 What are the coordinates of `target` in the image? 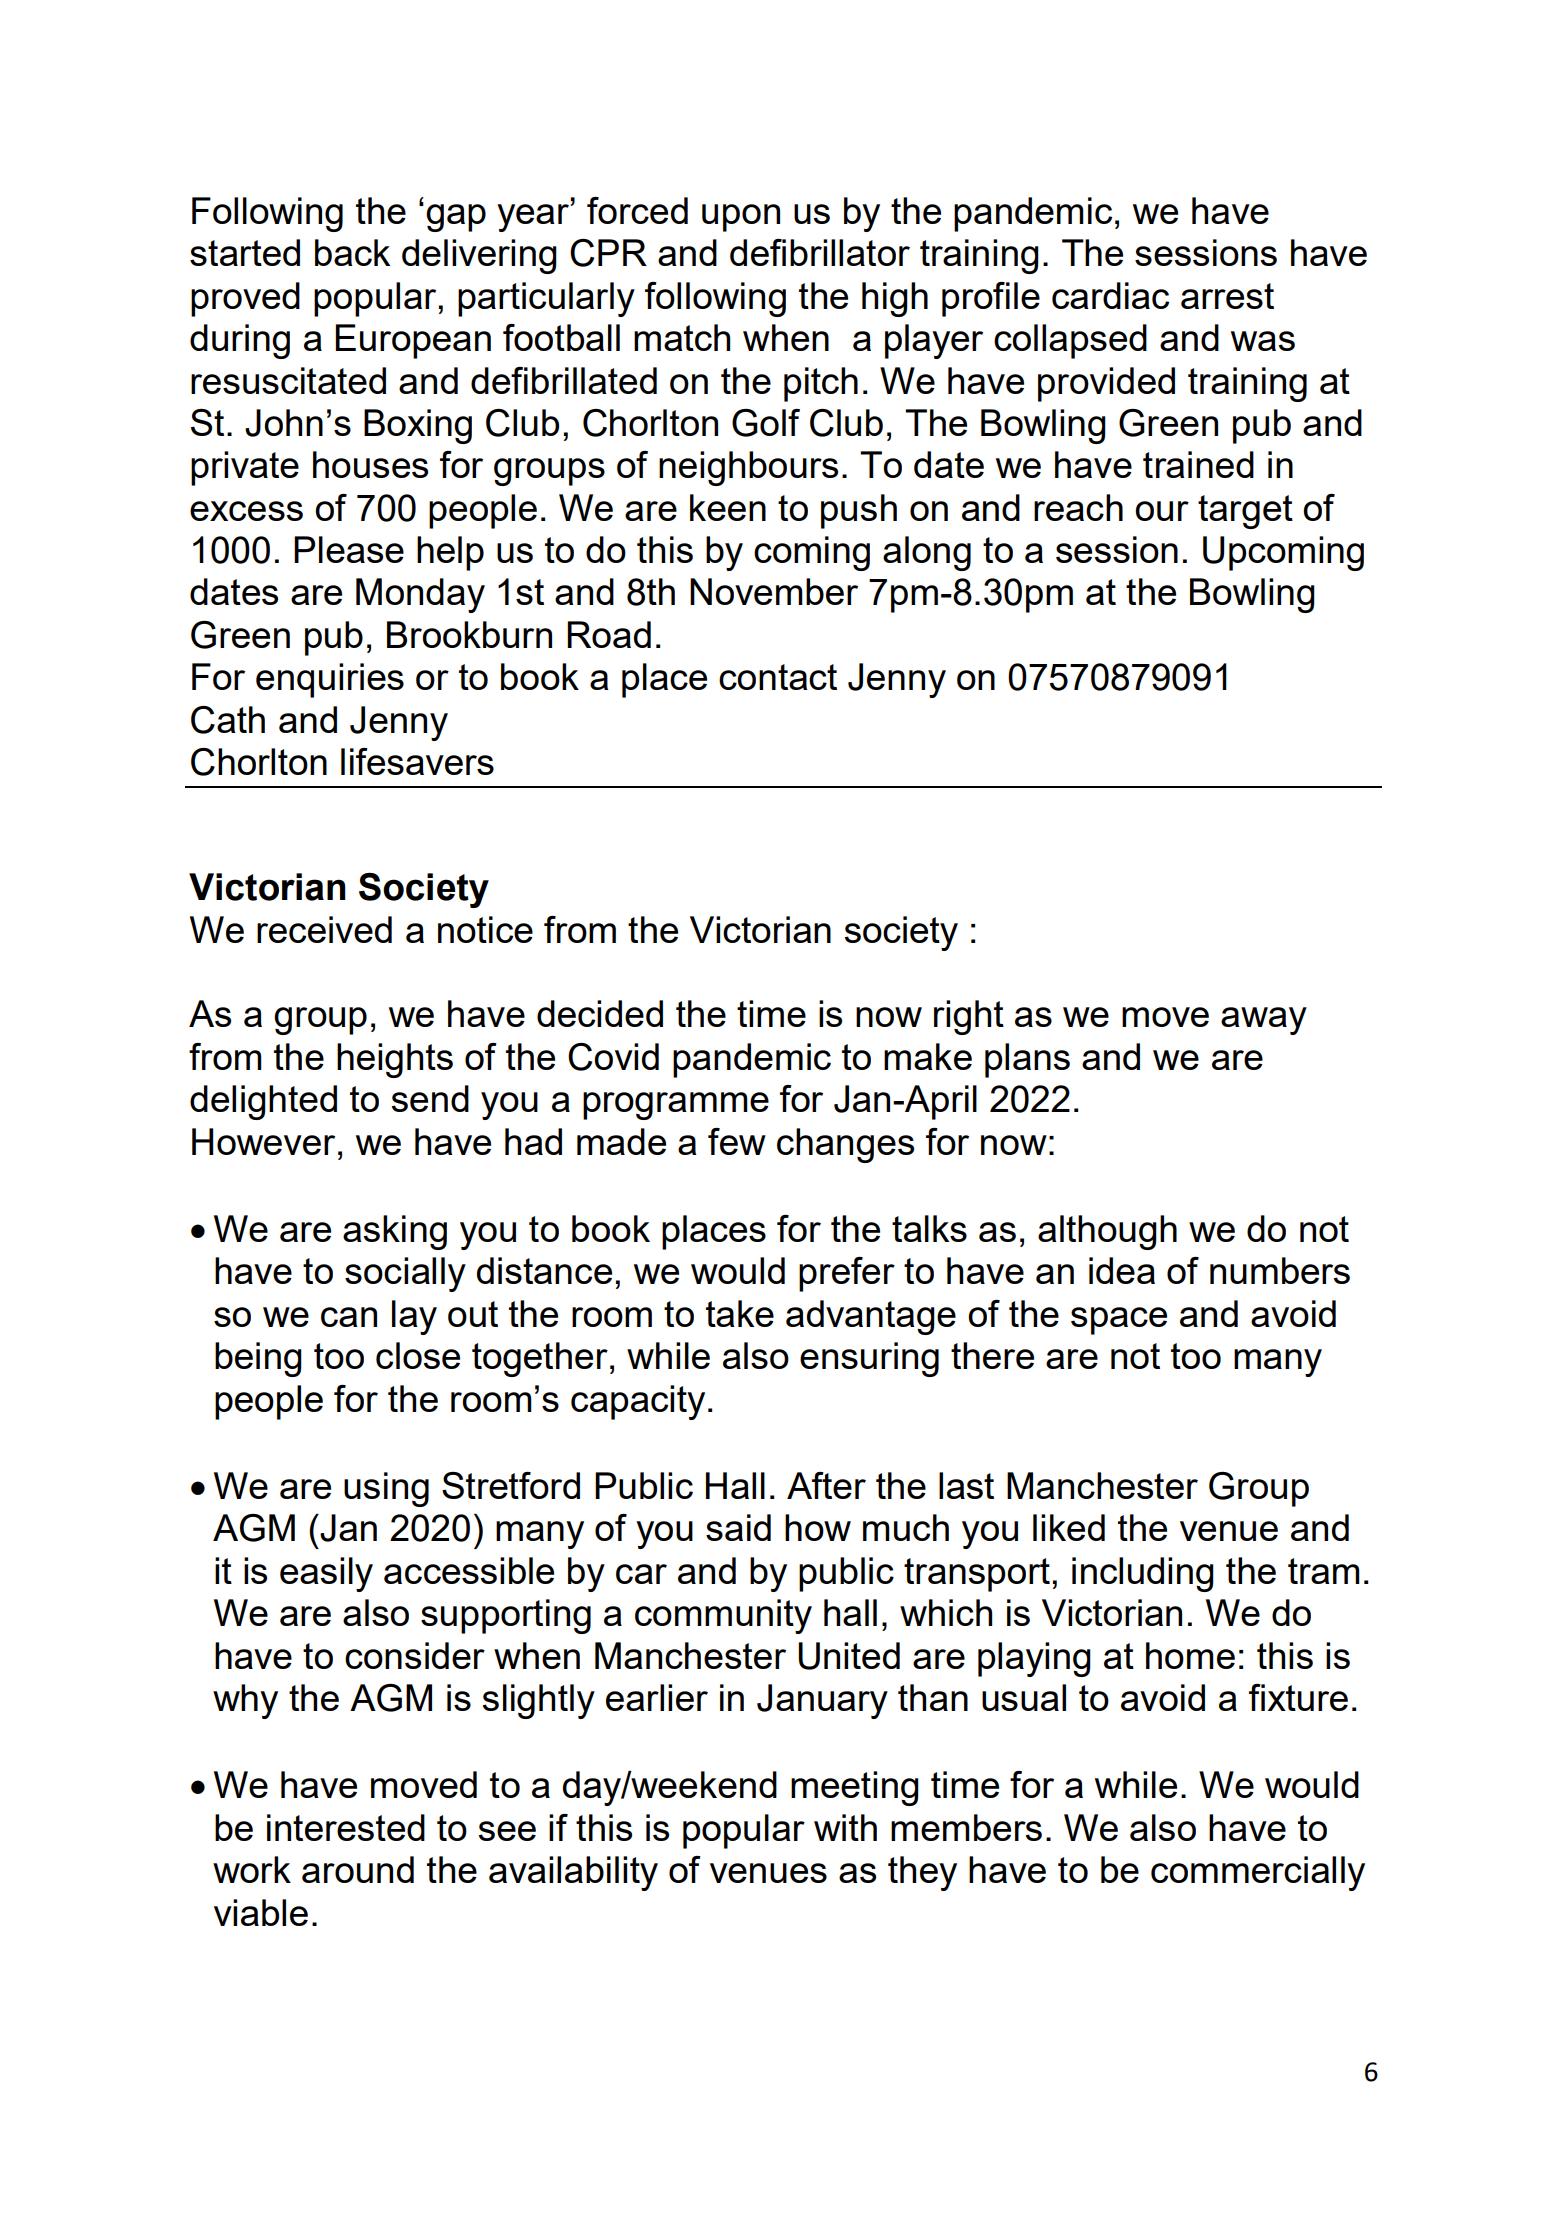 It's located at (1245, 512).
